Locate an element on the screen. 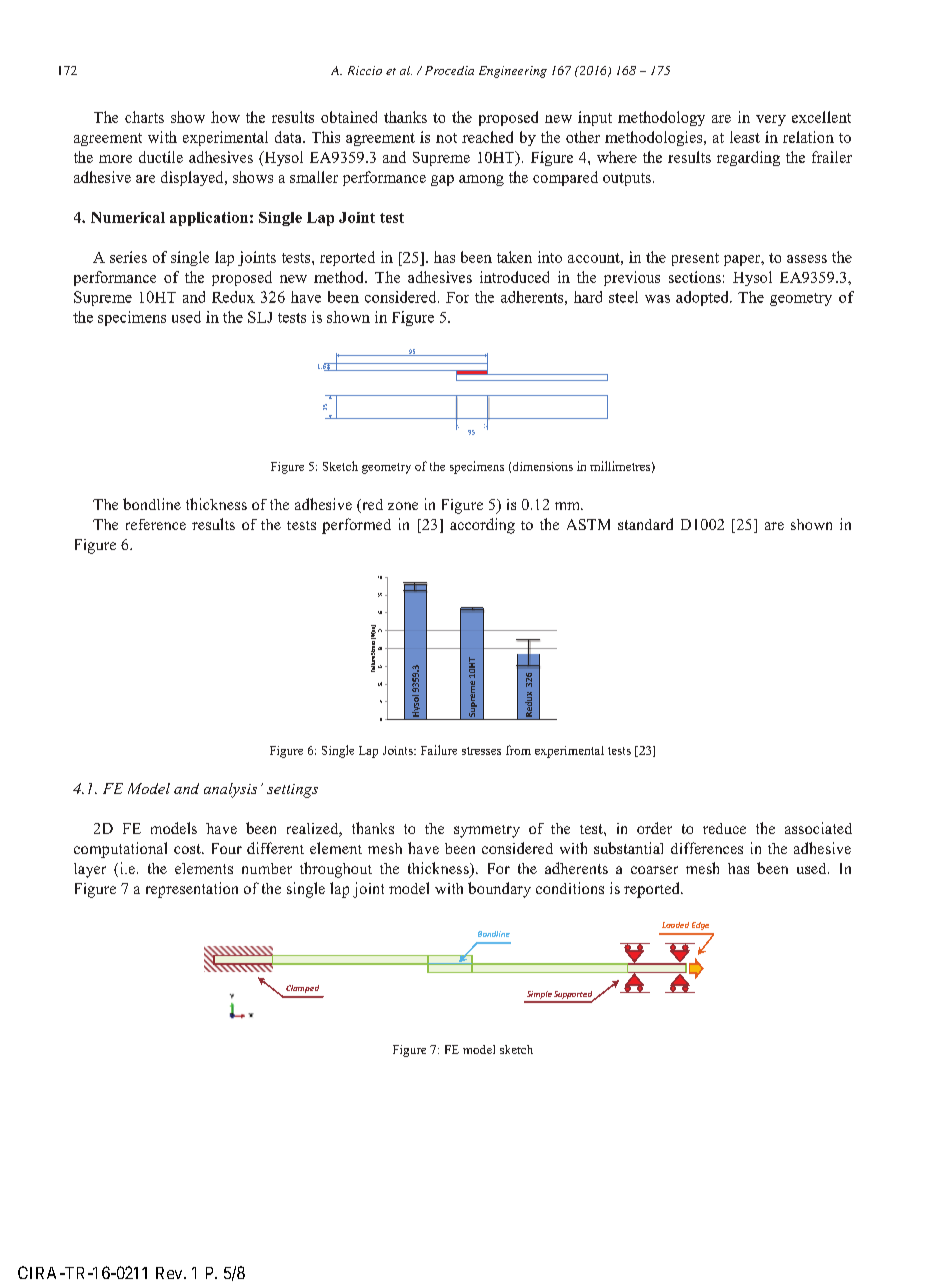 The width and height of the screenshot is (944, 1288). reference is located at coordinates (156, 524).
